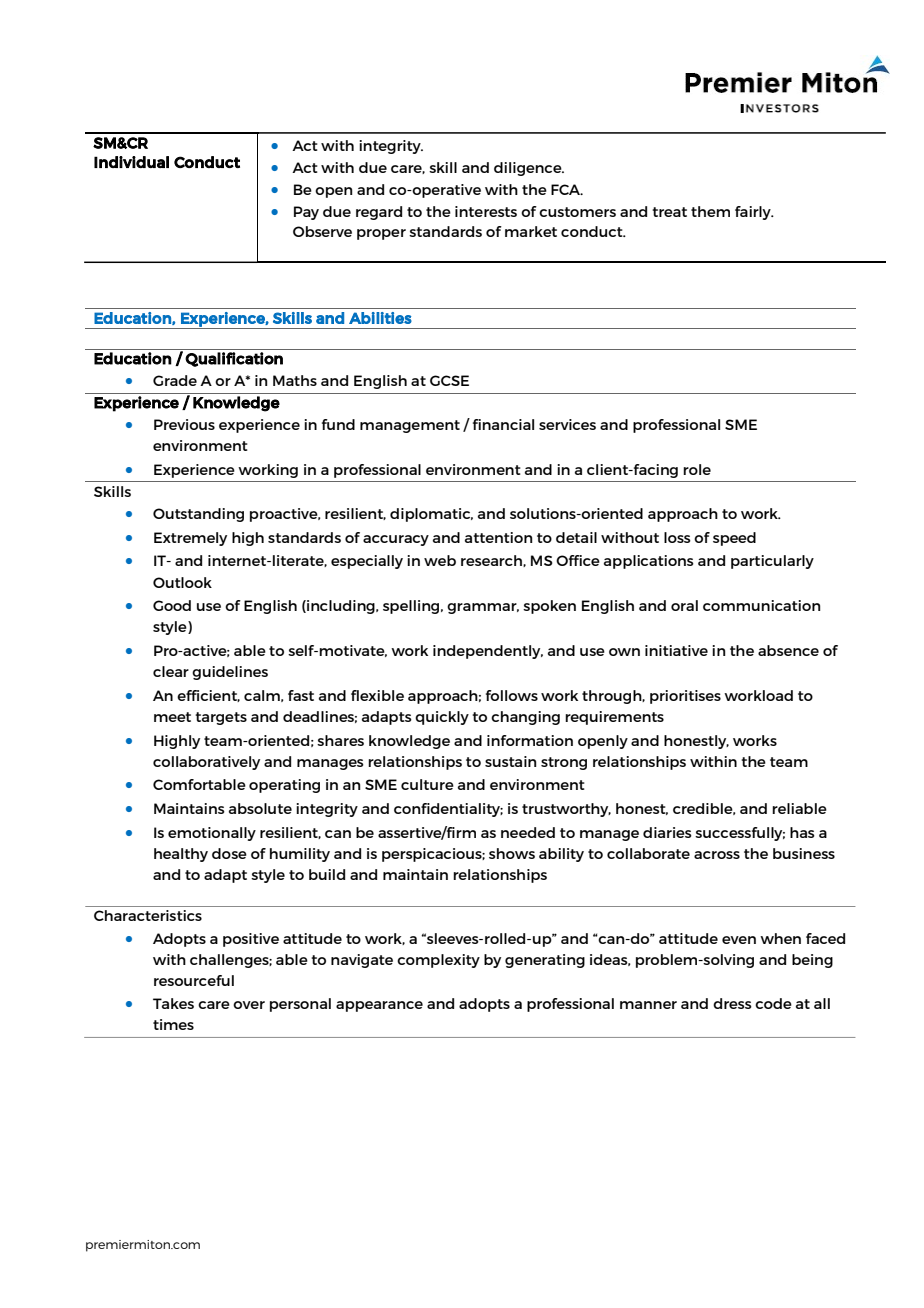 This image has height=1308, width=924. What do you see at coordinates (761, 605) in the image?
I see `communication` at bounding box center [761, 605].
